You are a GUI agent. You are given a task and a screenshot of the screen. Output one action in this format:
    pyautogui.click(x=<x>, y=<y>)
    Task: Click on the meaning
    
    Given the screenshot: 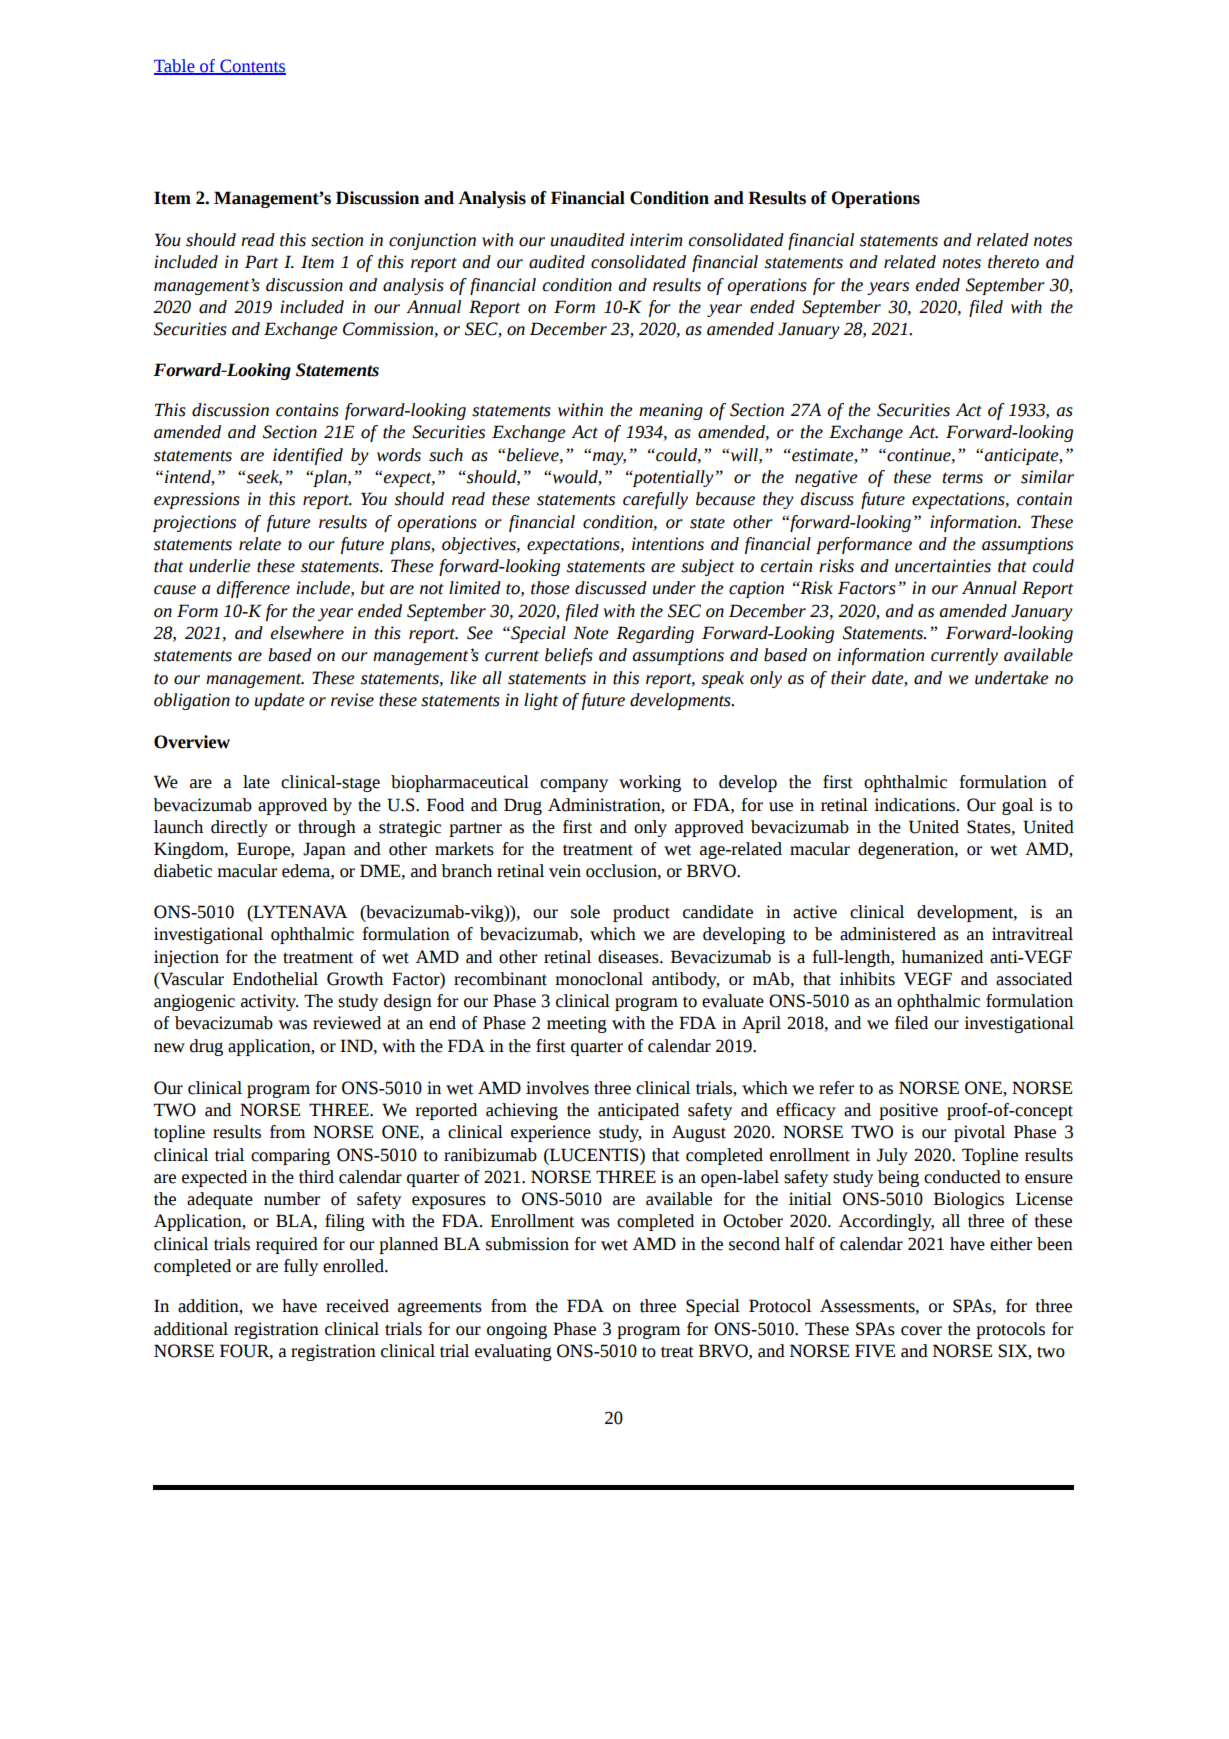 What is the action you would take?
    pyautogui.click(x=671, y=411)
